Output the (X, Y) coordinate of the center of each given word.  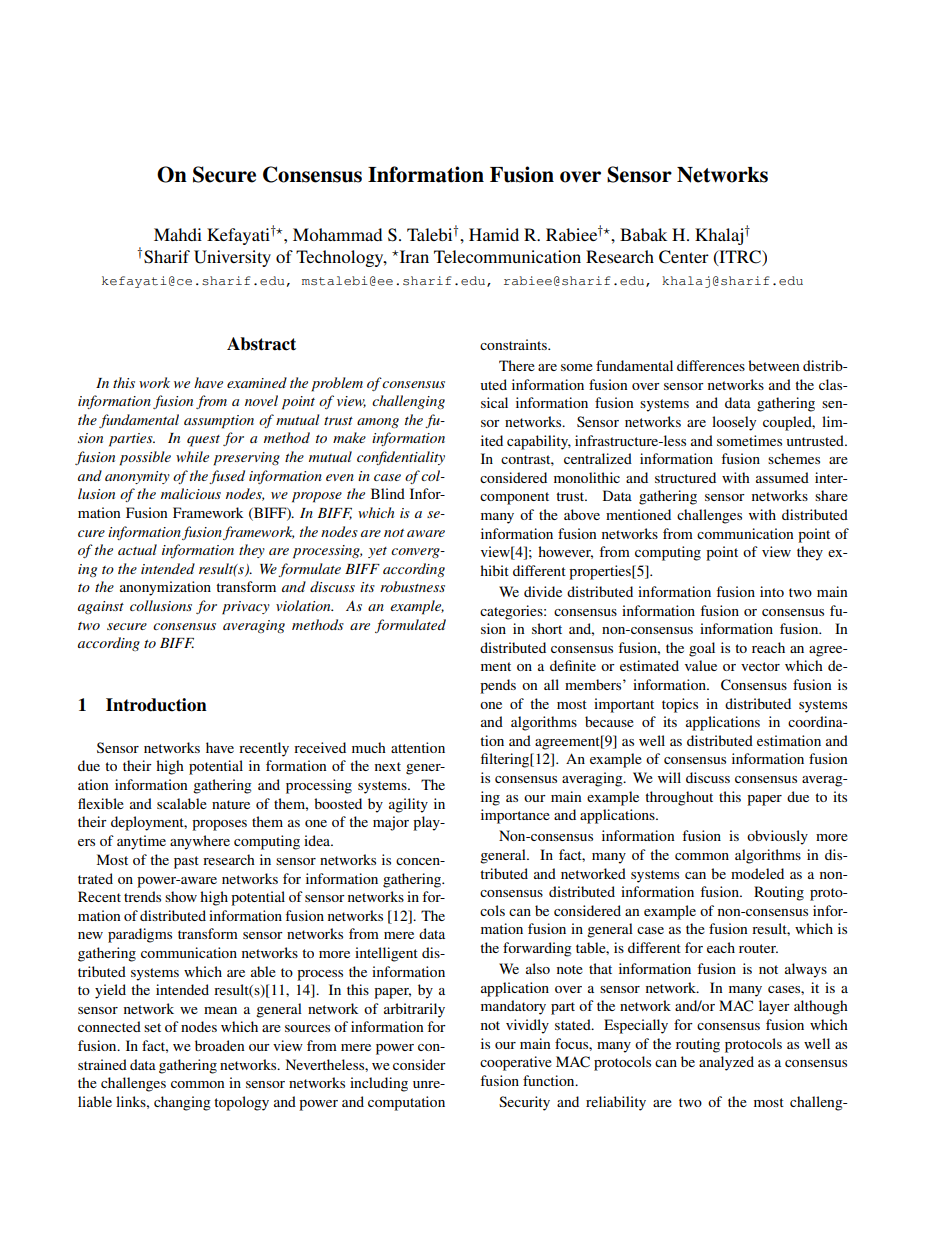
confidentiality (401, 458)
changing (182, 1103)
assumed (782, 477)
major (391, 823)
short (547, 628)
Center (684, 257)
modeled (757, 873)
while (192, 456)
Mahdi (178, 234)
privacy (246, 608)
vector (760, 666)
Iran (413, 256)
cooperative (516, 1063)
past (186, 862)
